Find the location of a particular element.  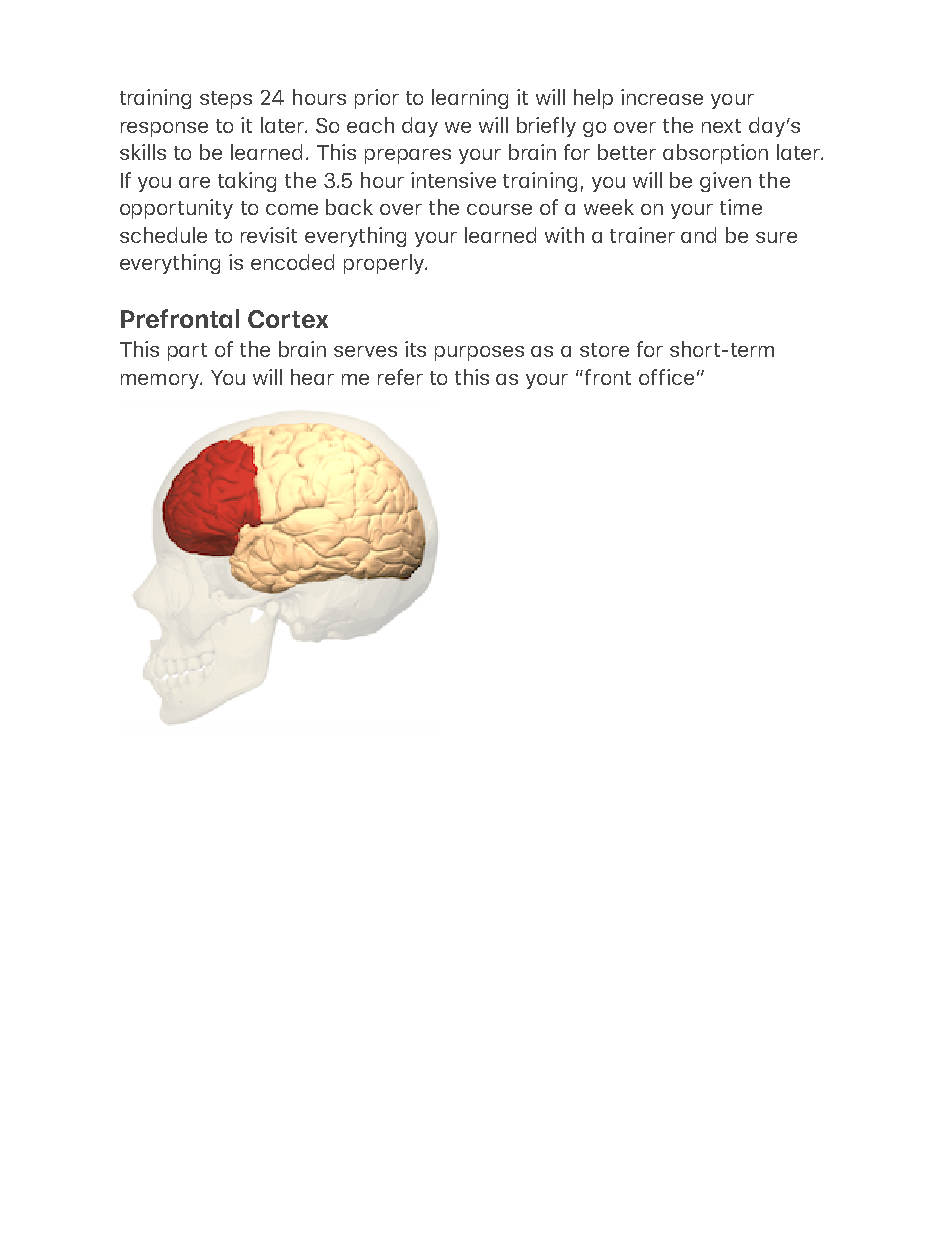

sure is located at coordinates (776, 237).
